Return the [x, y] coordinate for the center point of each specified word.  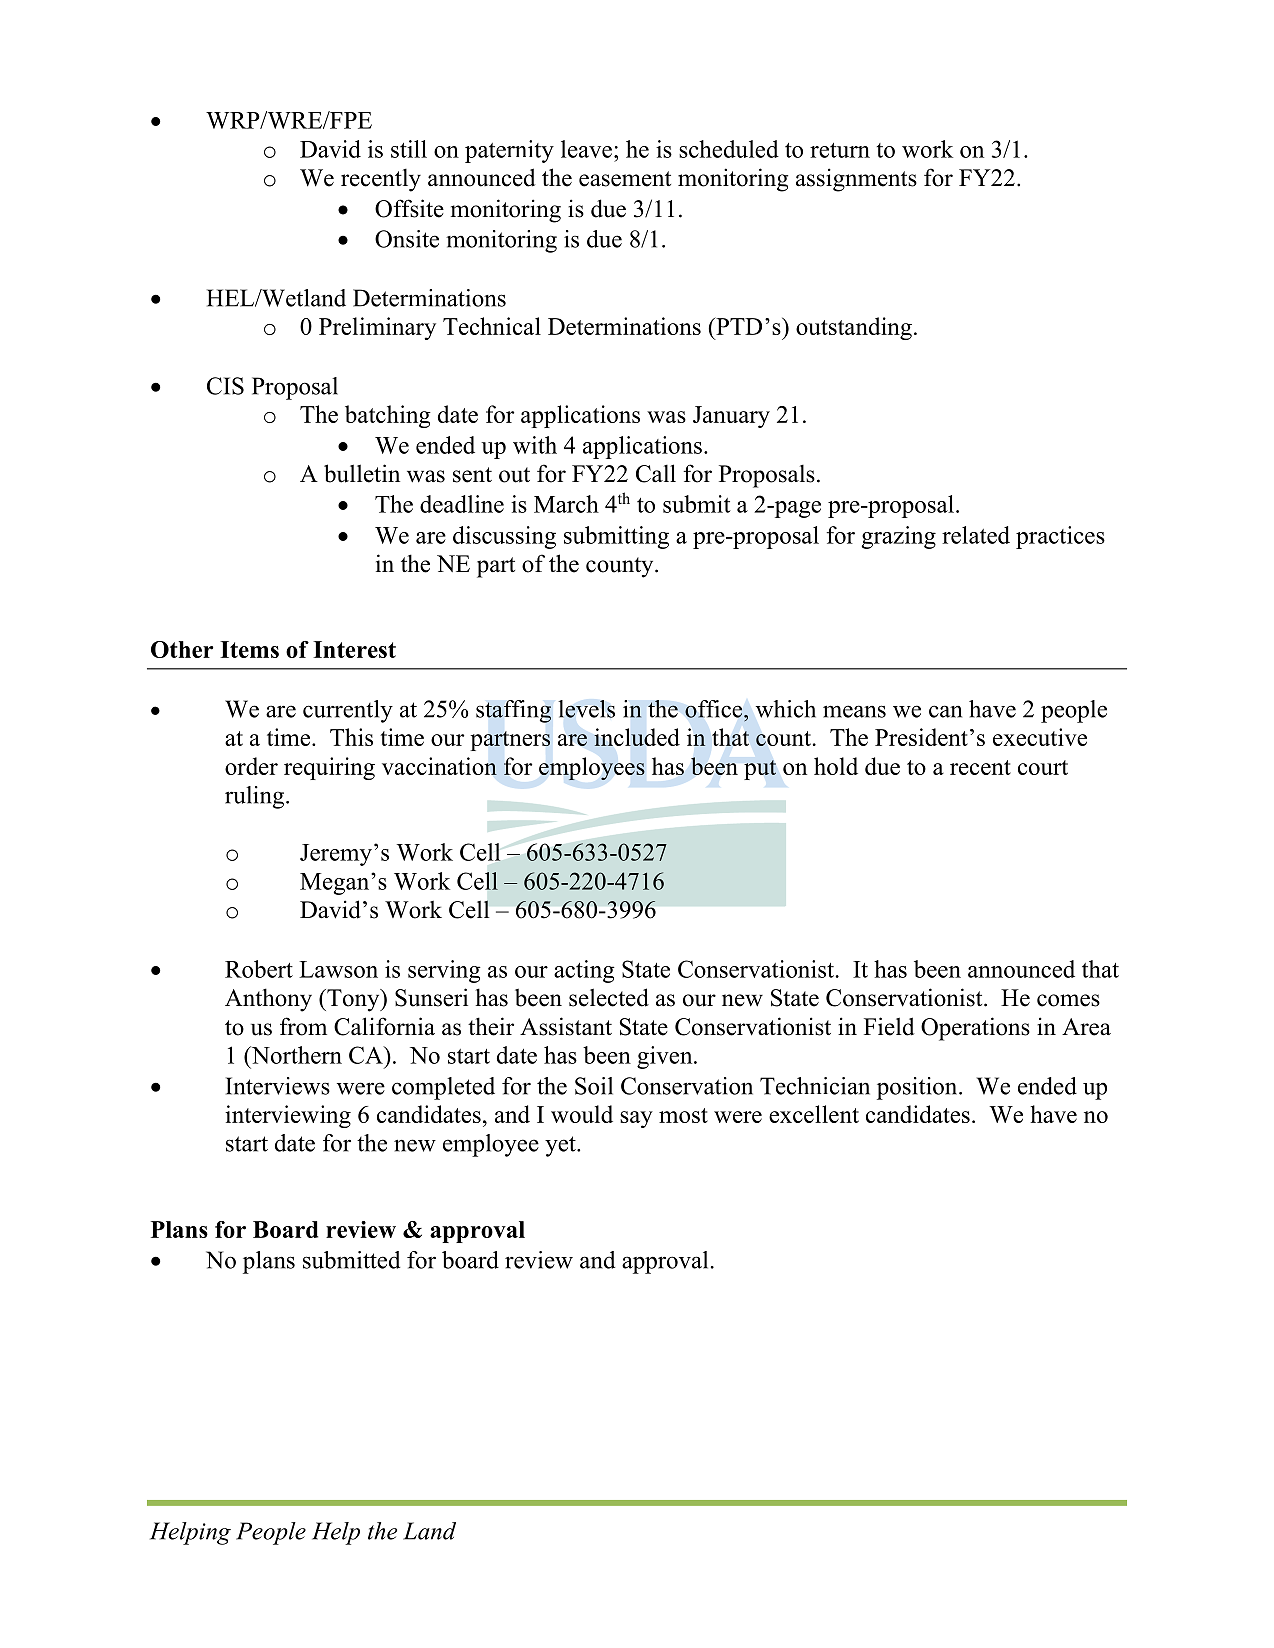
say [636, 1119]
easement [625, 179]
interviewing [288, 1116]
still [409, 149]
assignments [856, 180]
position [918, 1088]
